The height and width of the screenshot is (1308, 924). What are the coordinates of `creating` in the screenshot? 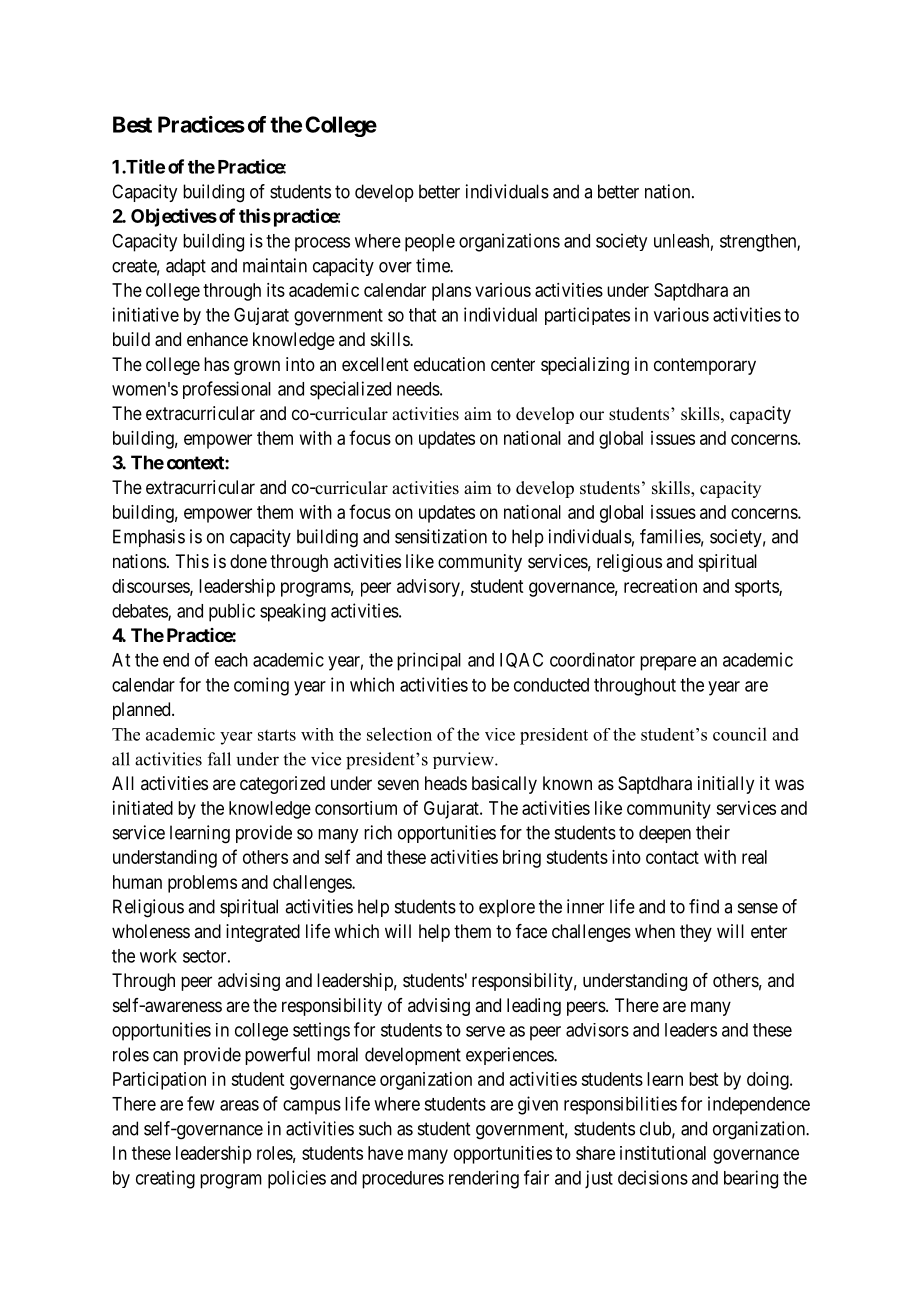 It's located at (165, 1179).
